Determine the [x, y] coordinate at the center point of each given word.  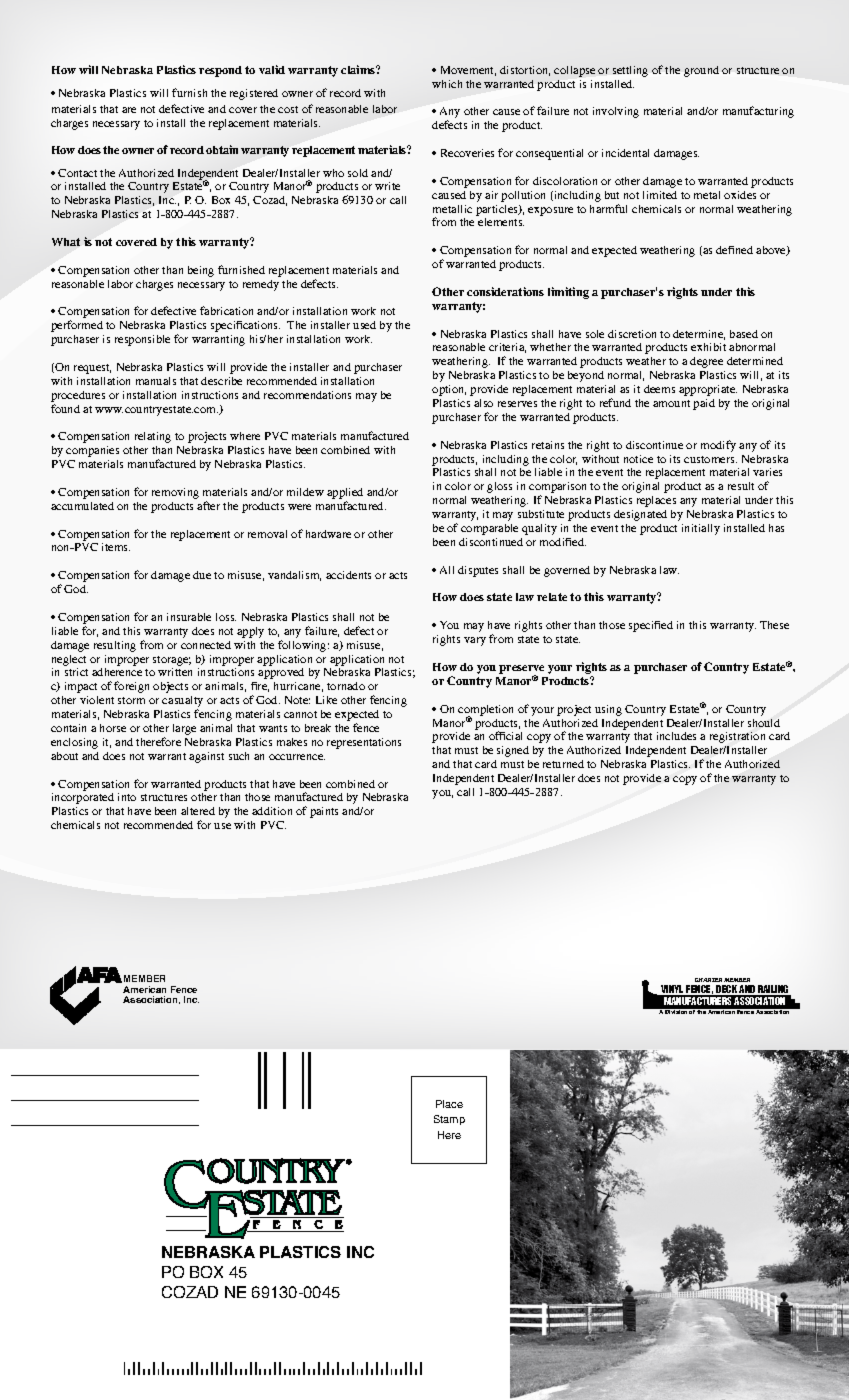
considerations [505, 291]
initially [701, 529]
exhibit [708, 347]
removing [175, 493]
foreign [131, 687]
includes [676, 736]
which [447, 84]
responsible [142, 340]
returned [563, 764]
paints [324, 812]
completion [485, 711]
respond [220, 71]
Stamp [449, 1120]
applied [345, 495]
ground [701, 71]
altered [198, 811]
